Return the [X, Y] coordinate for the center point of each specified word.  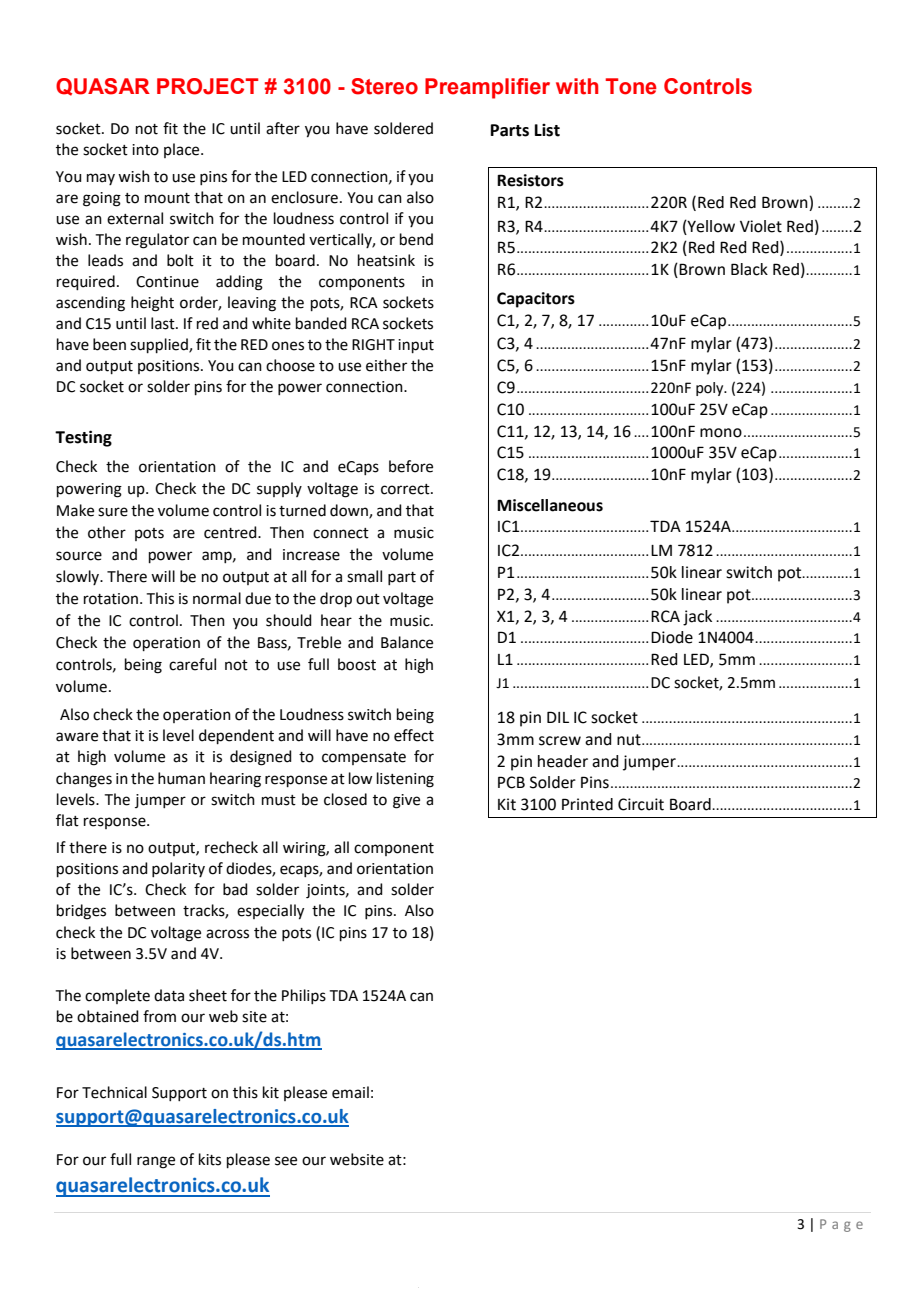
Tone [631, 86]
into [145, 150]
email [350, 1092]
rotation [111, 599]
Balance [407, 642]
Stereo [384, 86]
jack [697, 618]
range [156, 1162]
